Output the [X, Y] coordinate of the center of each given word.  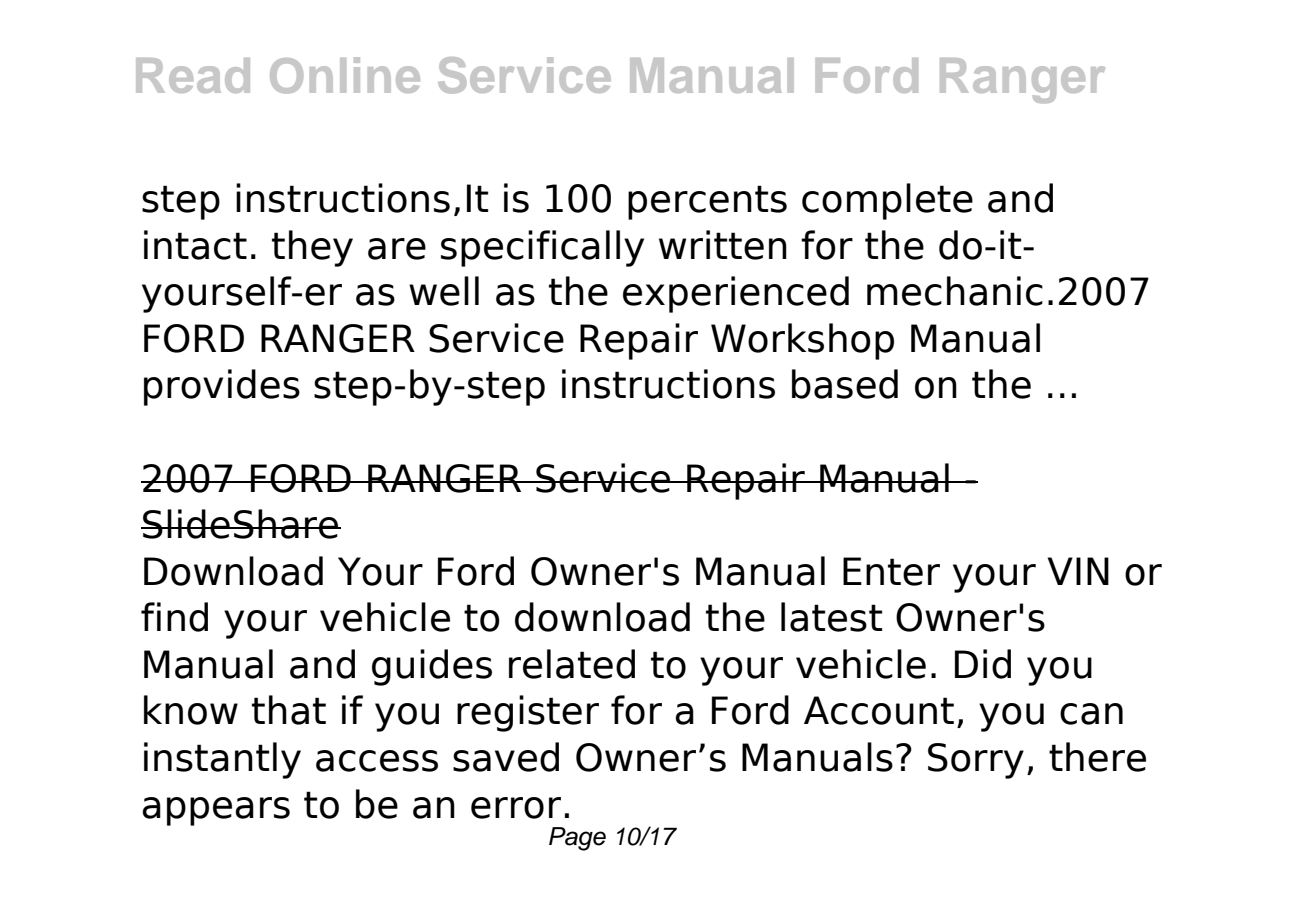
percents [707, 202]
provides [222, 387]
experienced [736, 294]
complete [887, 201]
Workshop [802, 341]
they [312, 248]
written [723, 245]
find [174, 617]
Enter [891, 571]
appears [216, 811]
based [845, 384]
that [289, 710]
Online [345, 75]
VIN [1078, 571]
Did [983, 664]
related [572, 664]
